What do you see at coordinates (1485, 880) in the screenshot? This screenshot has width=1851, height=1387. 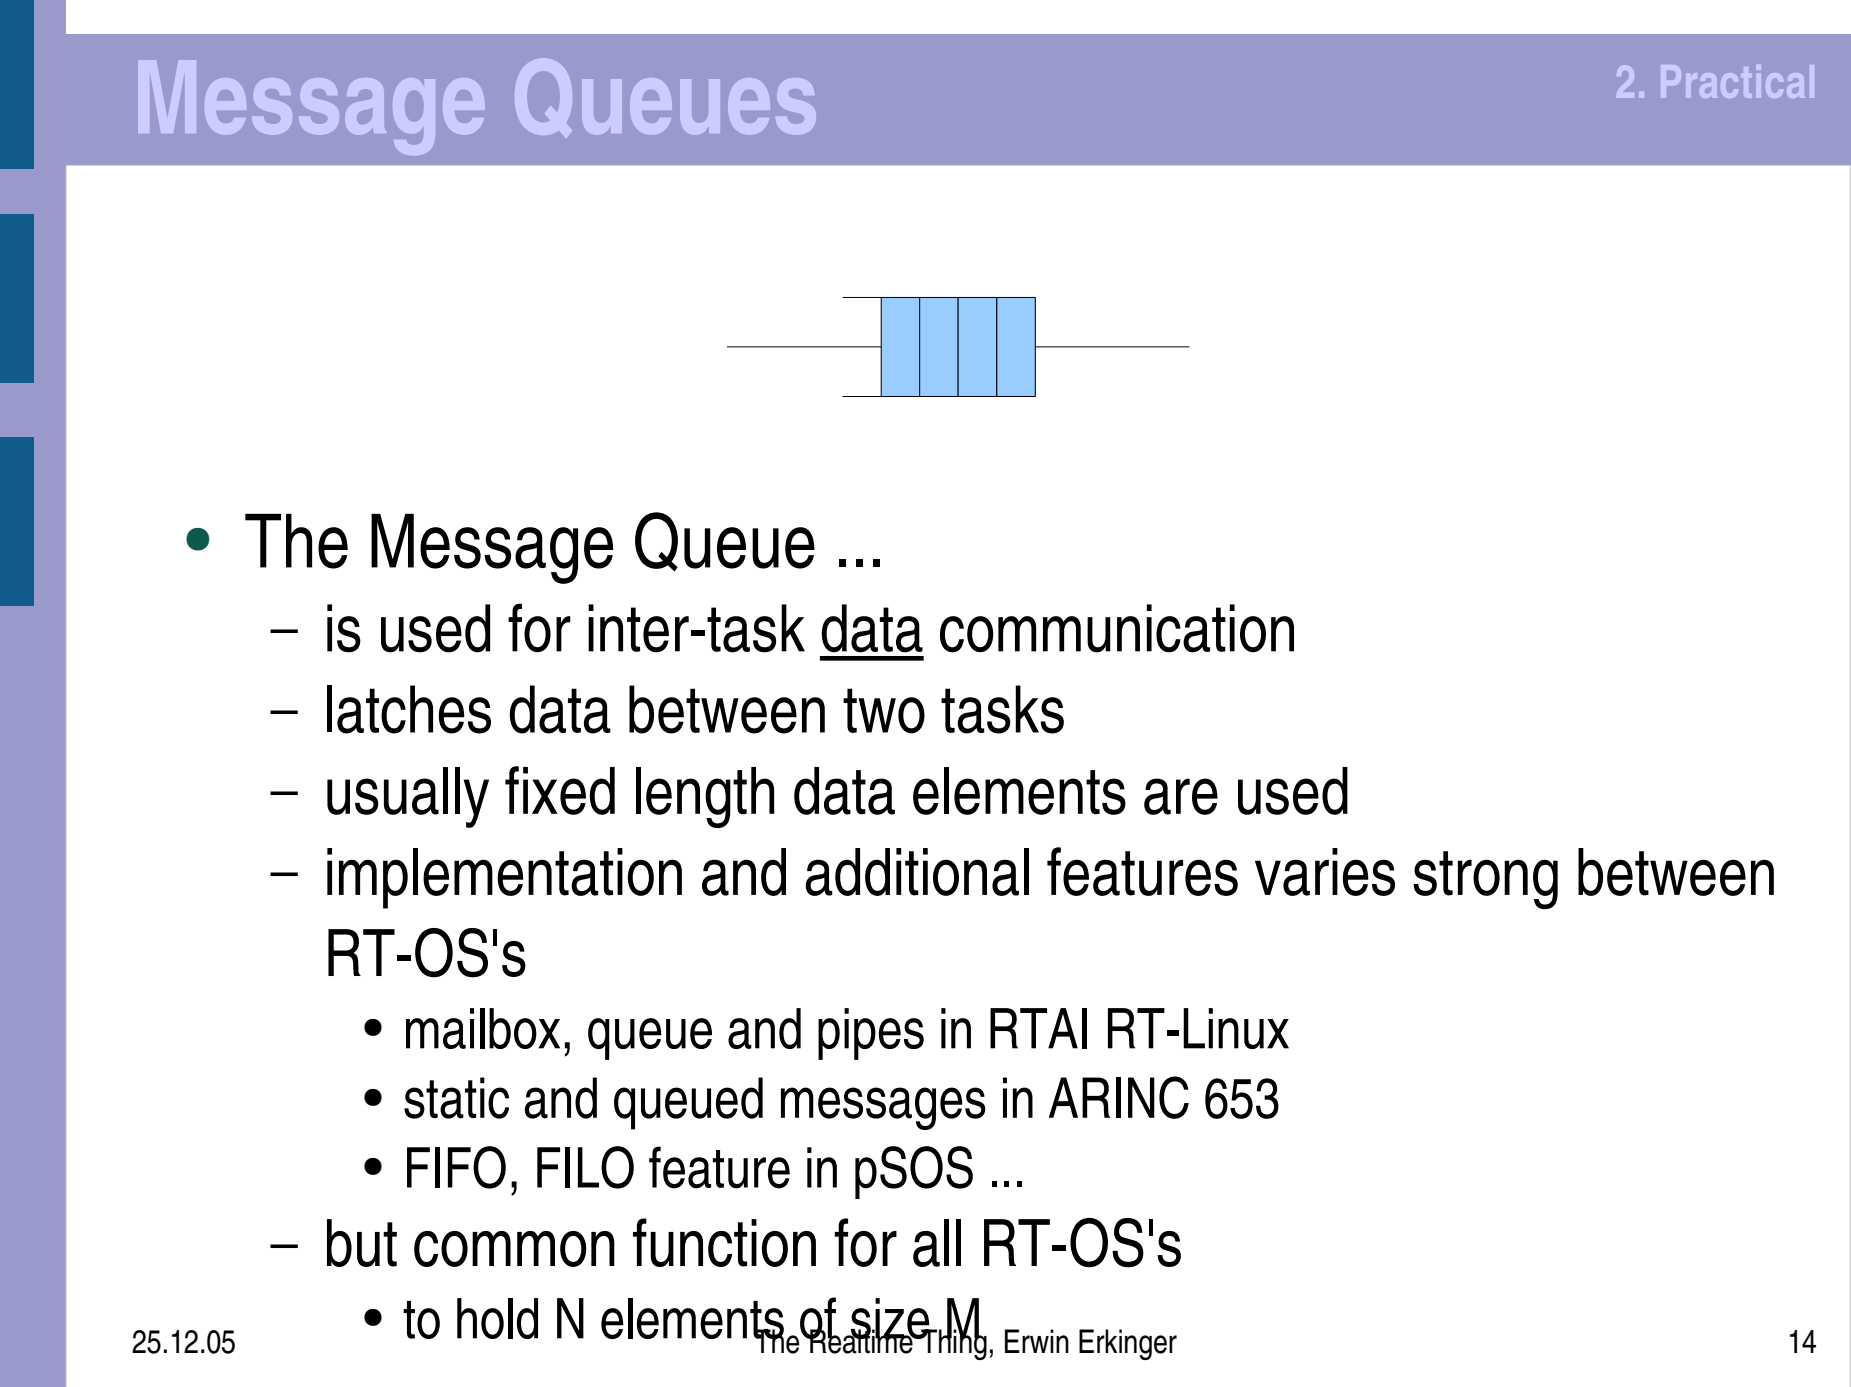 I see `strong` at bounding box center [1485, 880].
